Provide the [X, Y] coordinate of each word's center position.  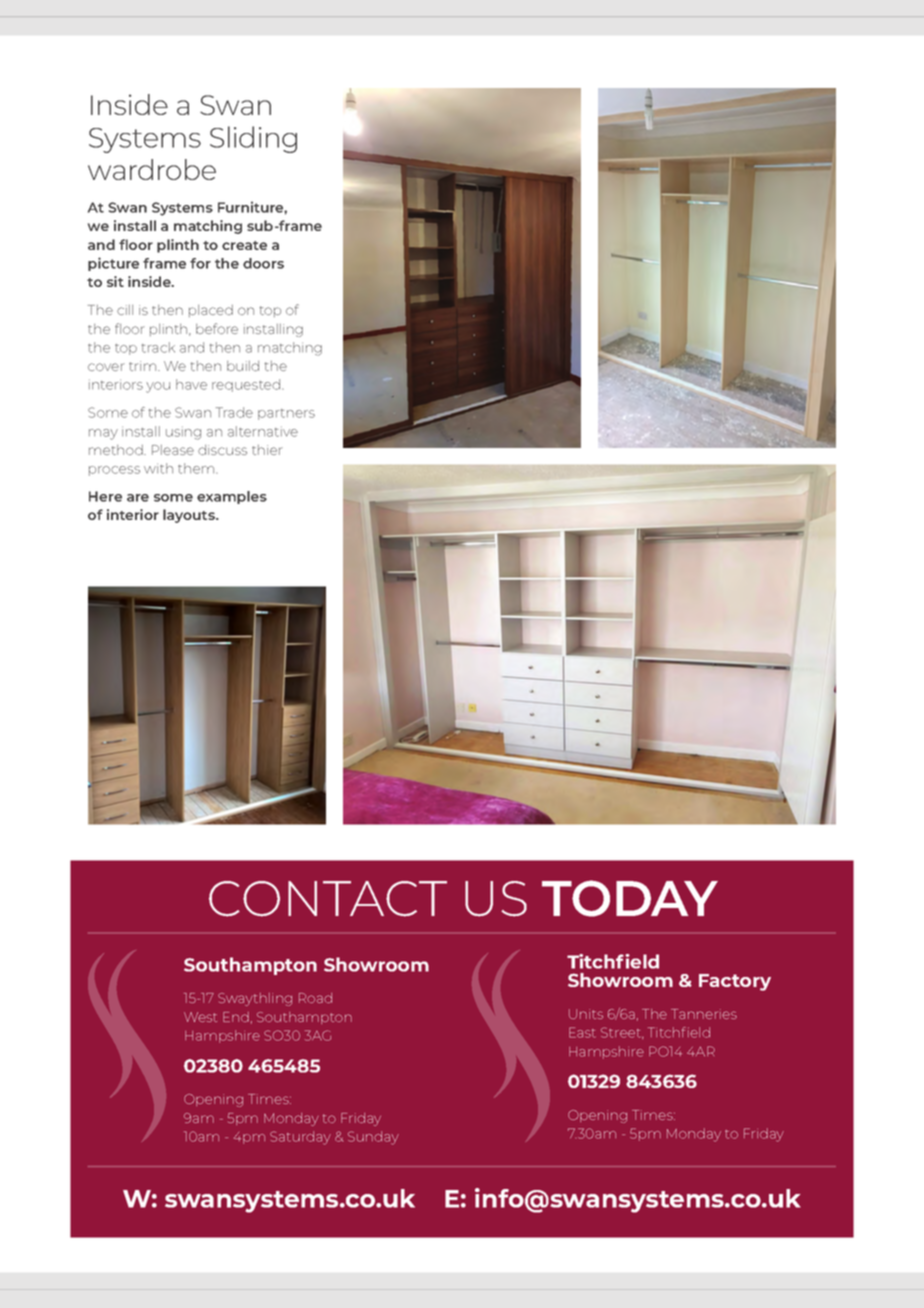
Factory [735, 982]
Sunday [373, 1138]
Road [315, 998]
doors [263, 263]
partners [286, 414]
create [244, 245]
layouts [190, 516]
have [191, 384]
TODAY [630, 898]
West [200, 1017]
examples [232, 497]
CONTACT [328, 899]
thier [267, 450]
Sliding [253, 139]
